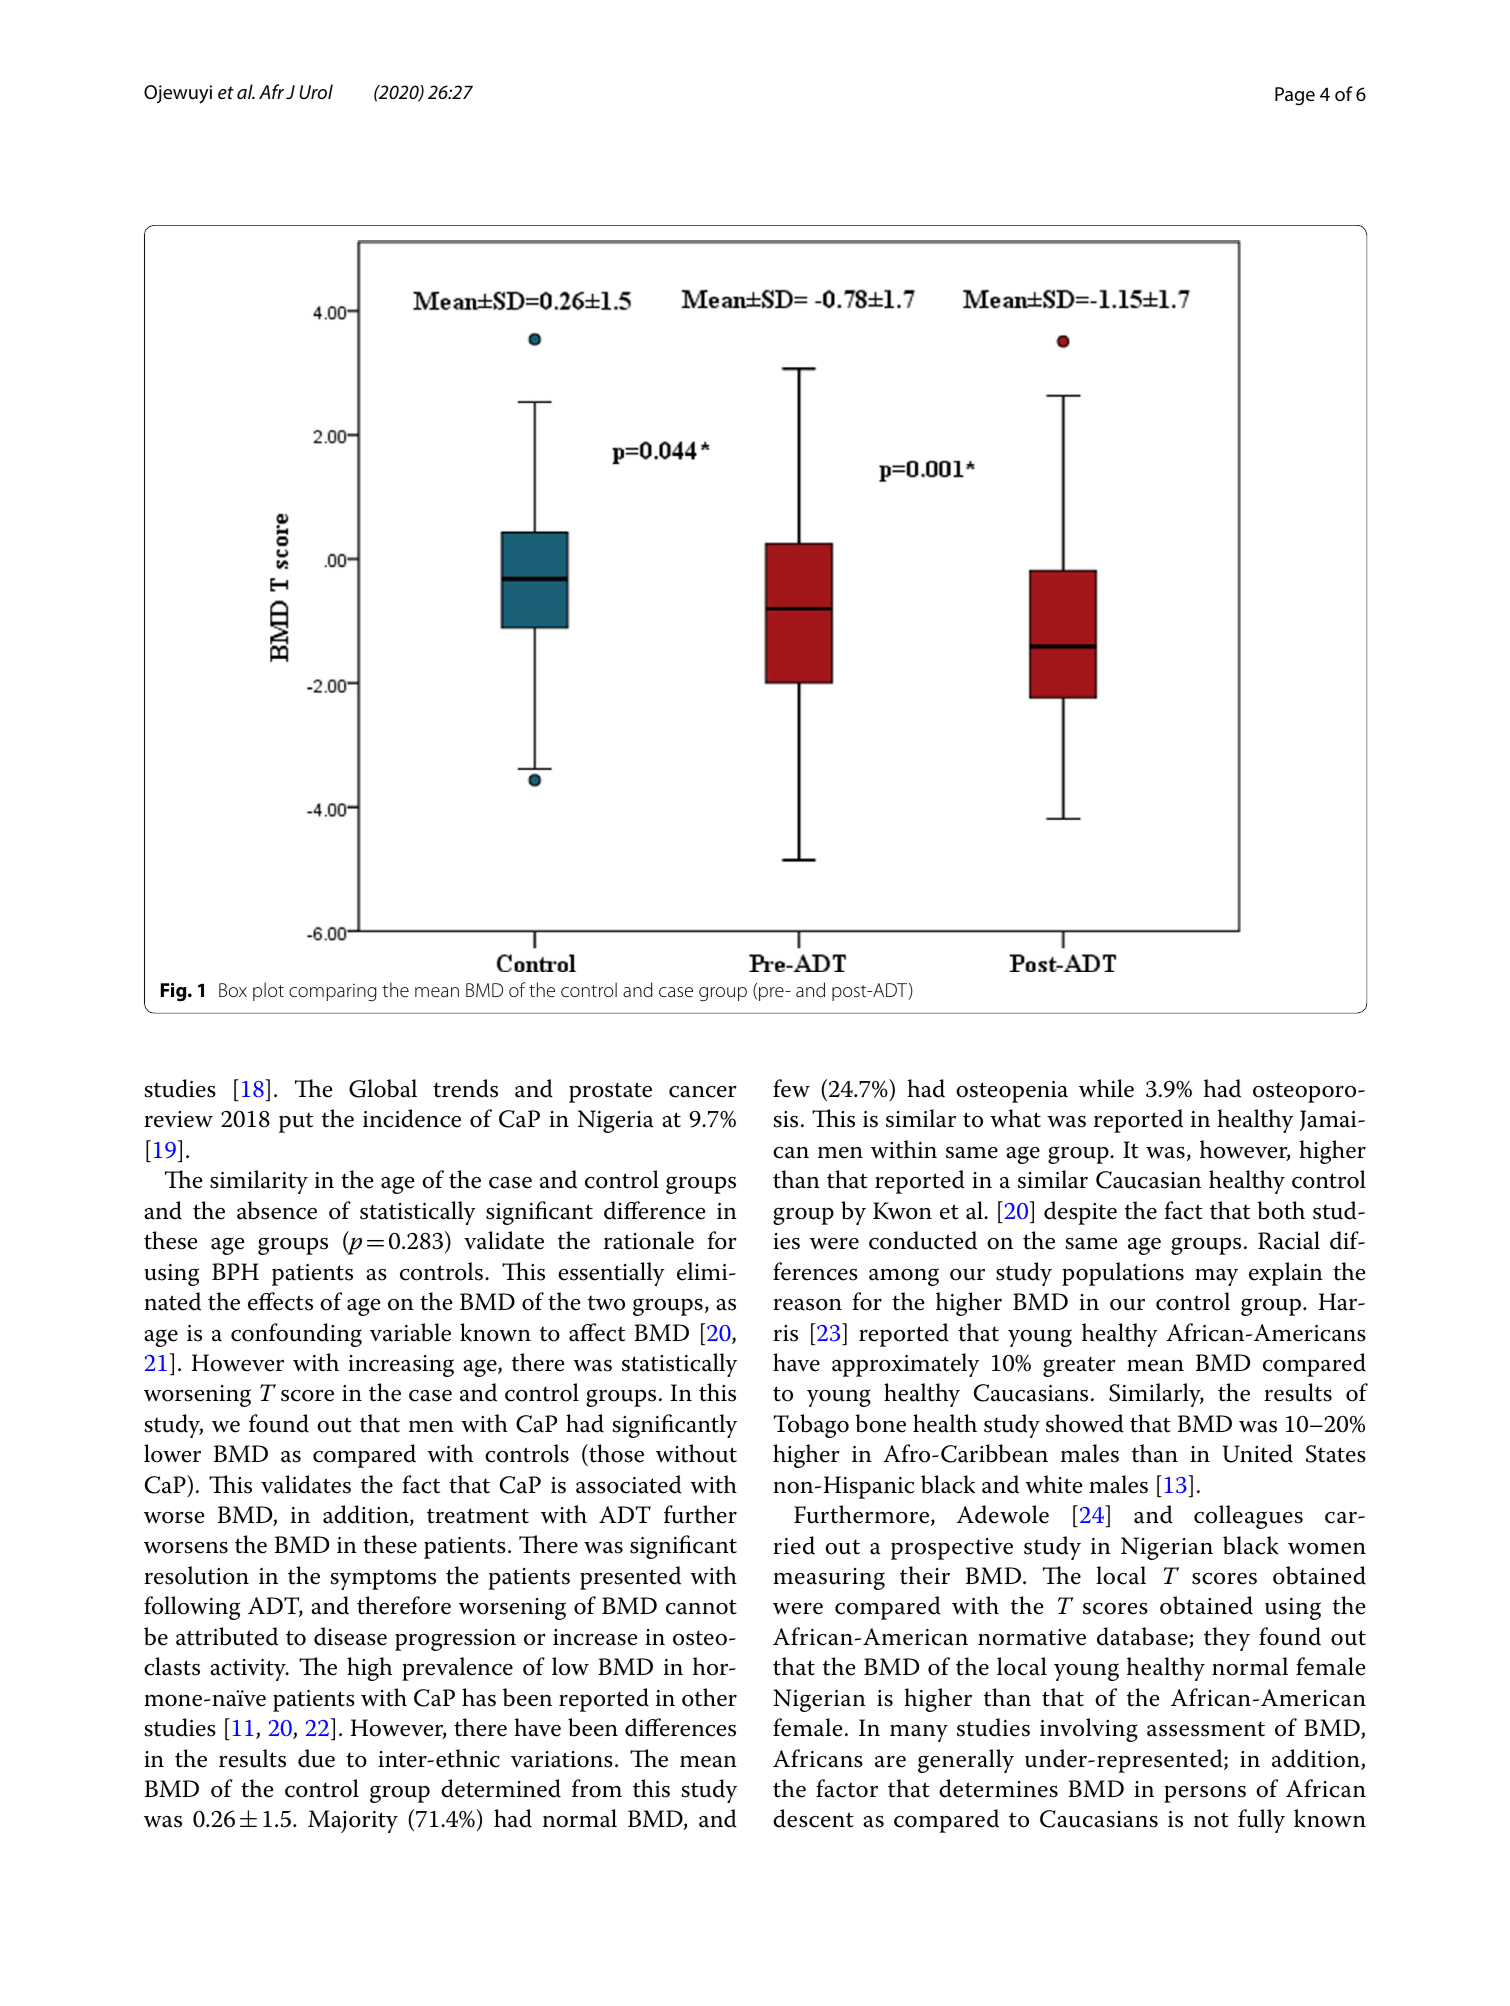 The image size is (1510, 2006). What do you see at coordinates (1106, 1088) in the screenshot?
I see `while` at bounding box center [1106, 1088].
